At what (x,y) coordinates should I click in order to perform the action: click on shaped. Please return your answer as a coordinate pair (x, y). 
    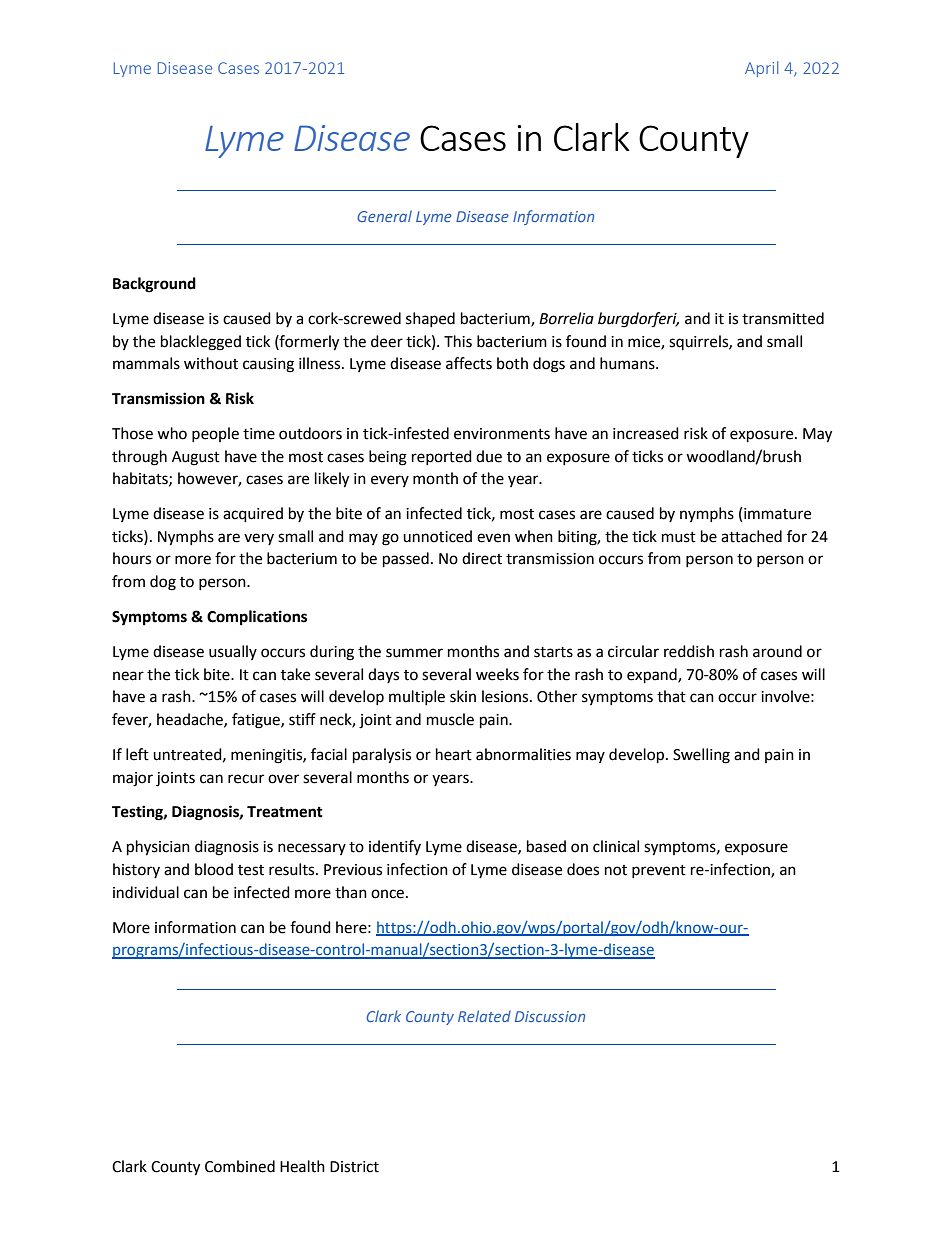
    Looking at the image, I should click on (430, 319).
